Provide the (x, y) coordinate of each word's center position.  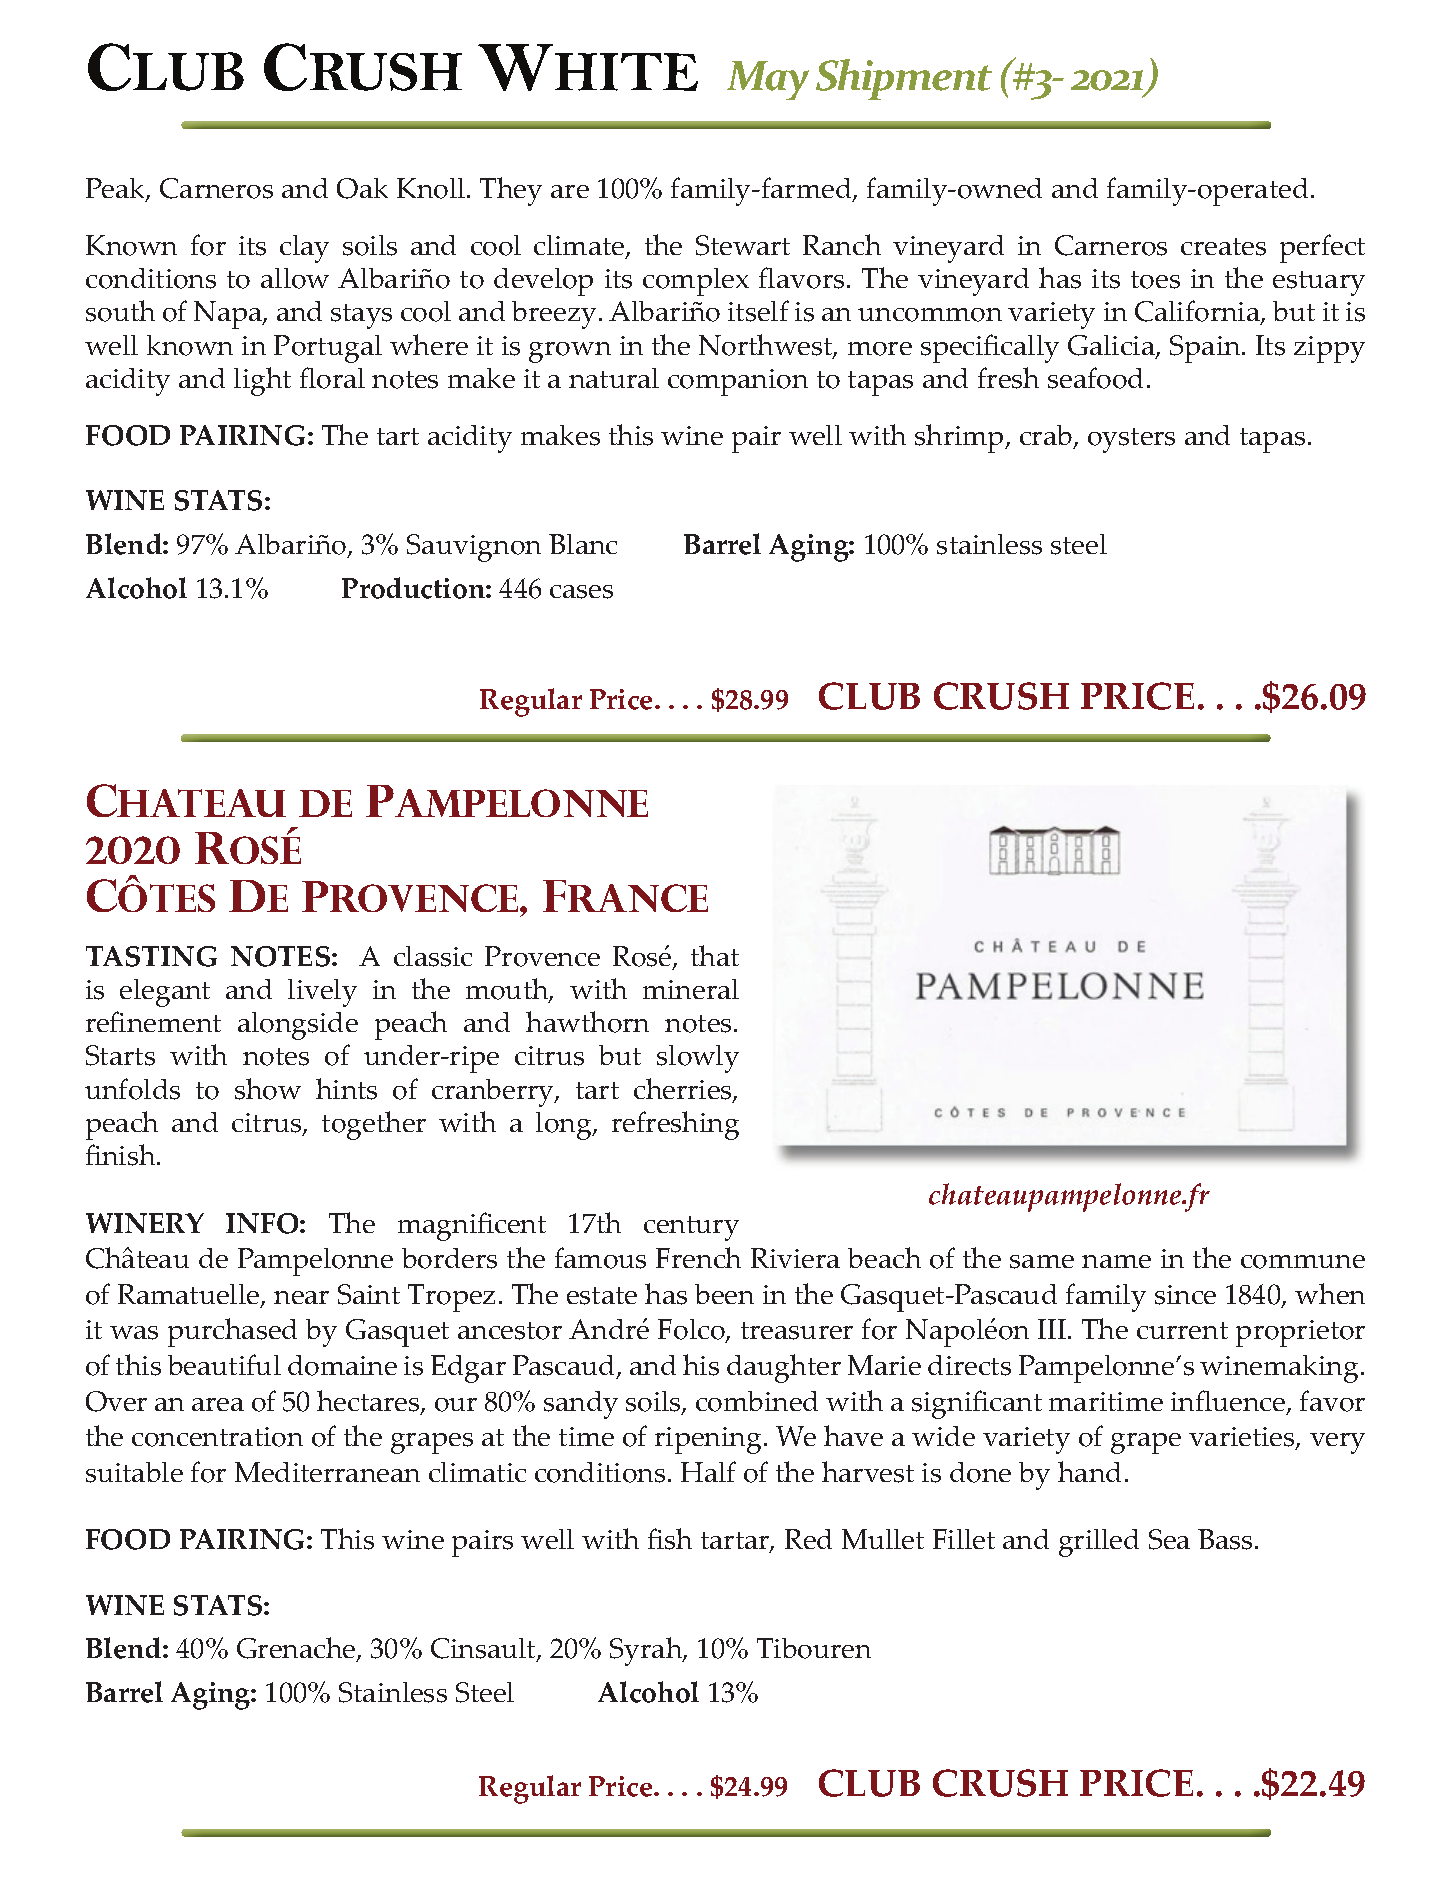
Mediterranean (327, 1472)
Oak (362, 188)
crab (1047, 437)
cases (581, 592)
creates (1223, 247)
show (268, 1089)
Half (708, 1471)
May (768, 80)
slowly (698, 1059)
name (1116, 1261)
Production (414, 588)
